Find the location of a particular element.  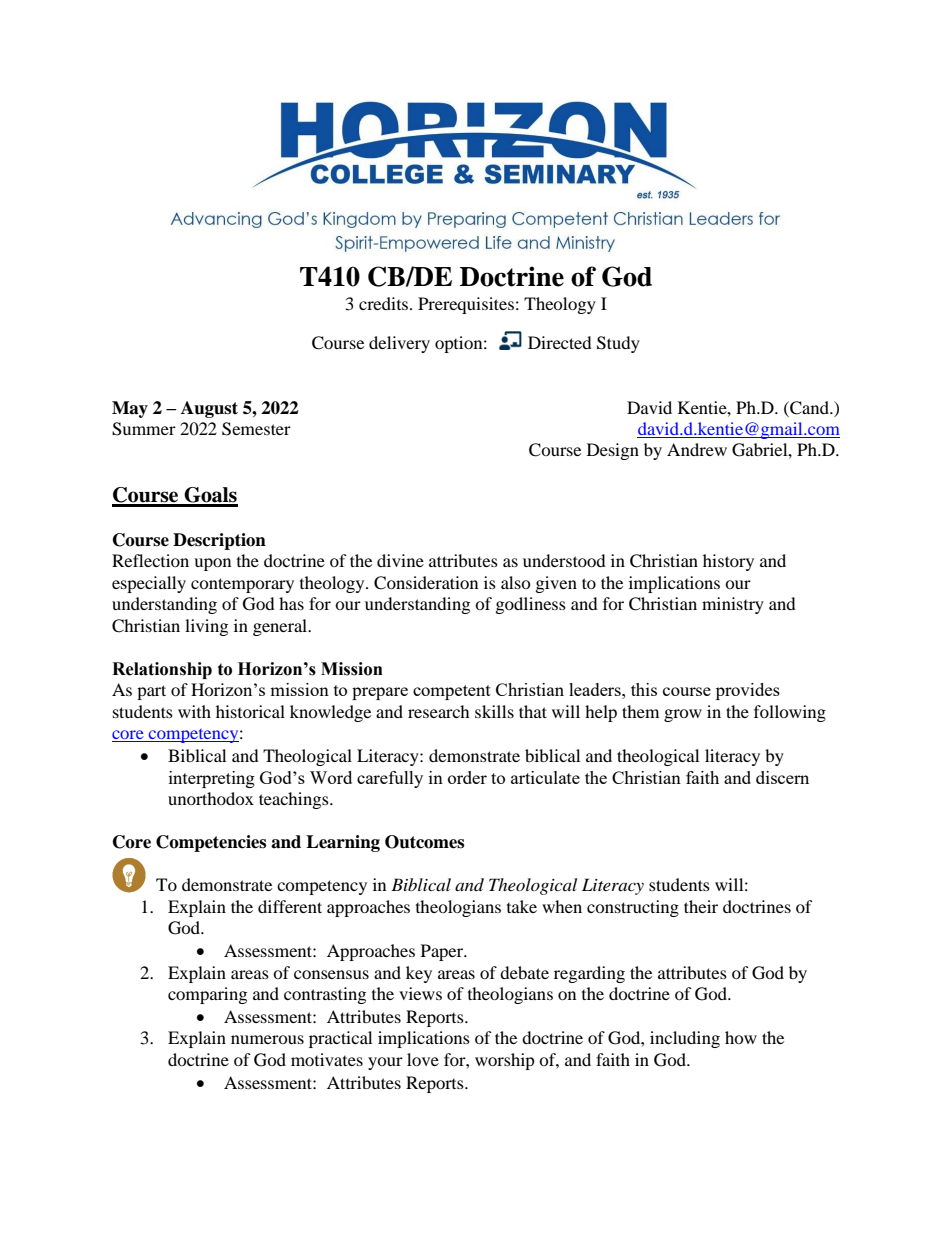

history is located at coordinates (728, 562).
